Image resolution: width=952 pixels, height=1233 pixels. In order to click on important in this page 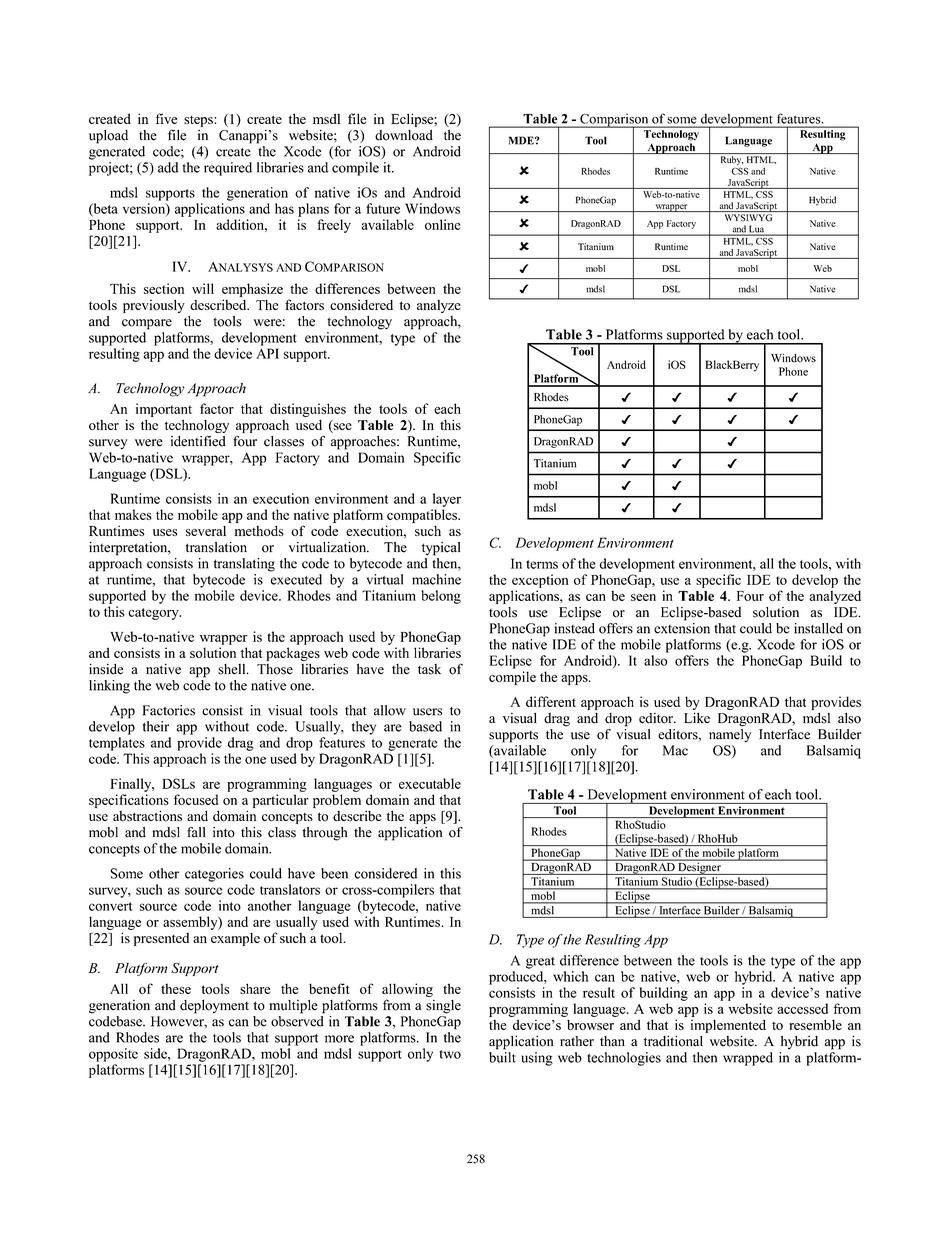, I will do `click(164, 410)`.
